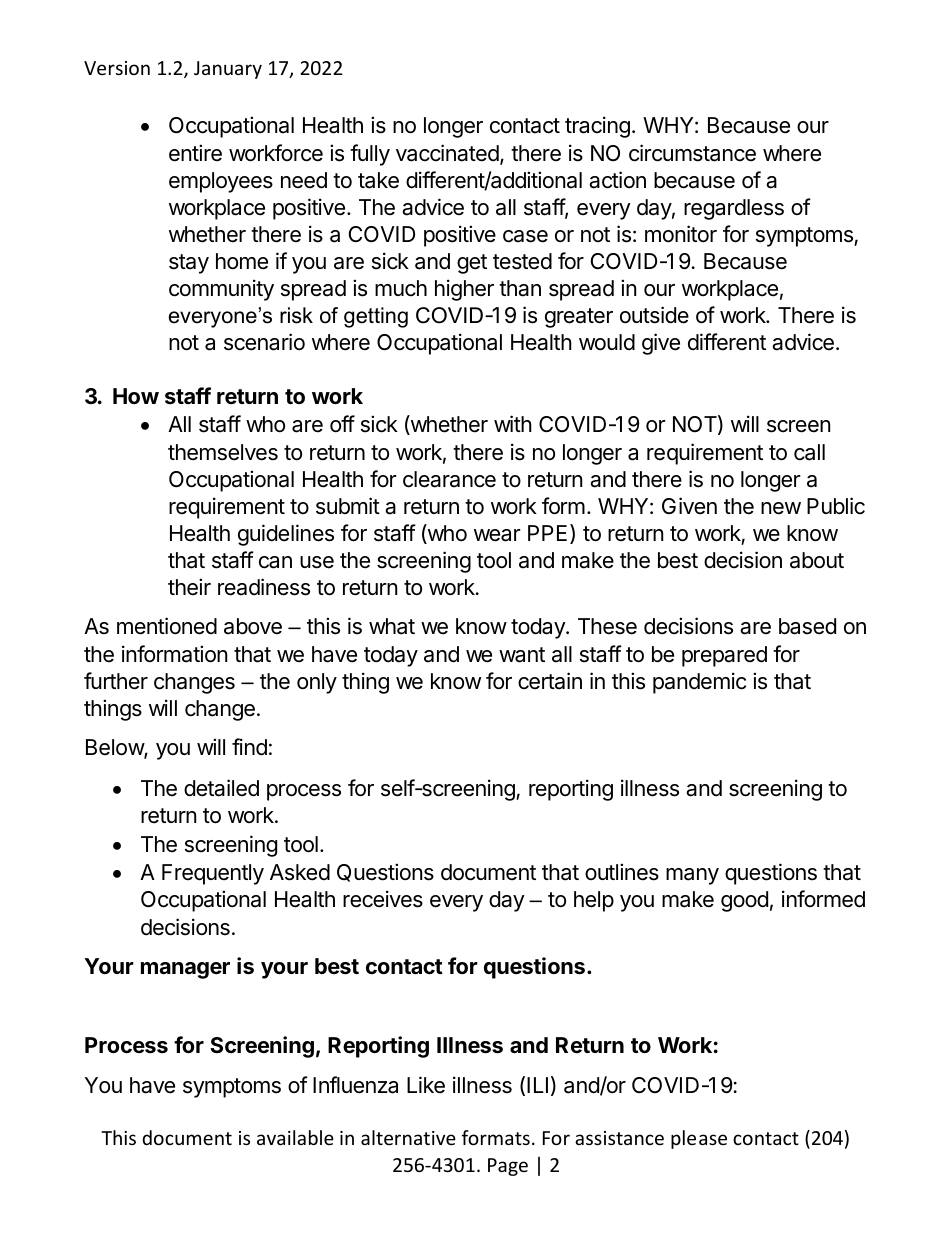  I want to click on please, so click(699, 1139).
